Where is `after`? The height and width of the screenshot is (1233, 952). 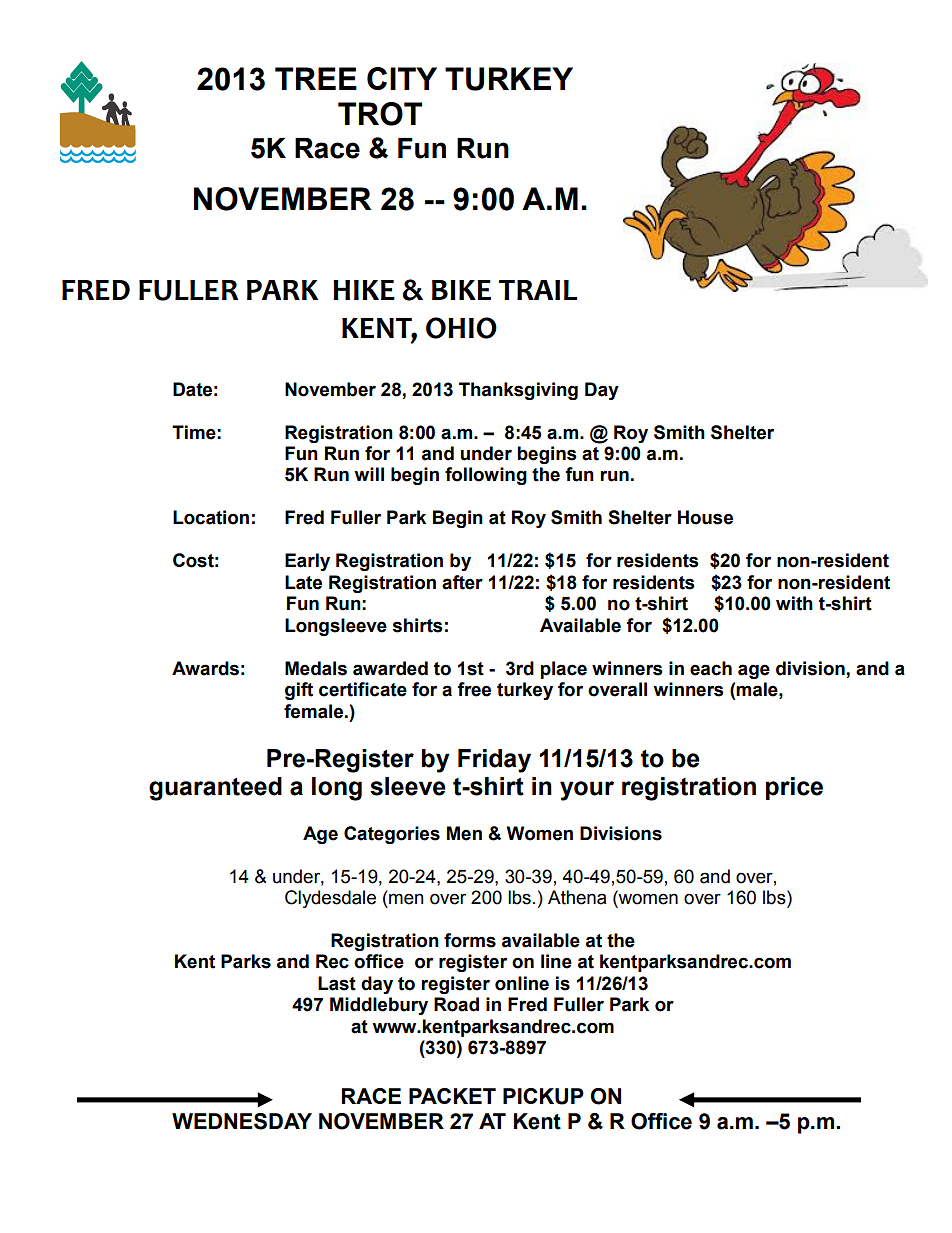 after is located at coordinates (462, 582).
